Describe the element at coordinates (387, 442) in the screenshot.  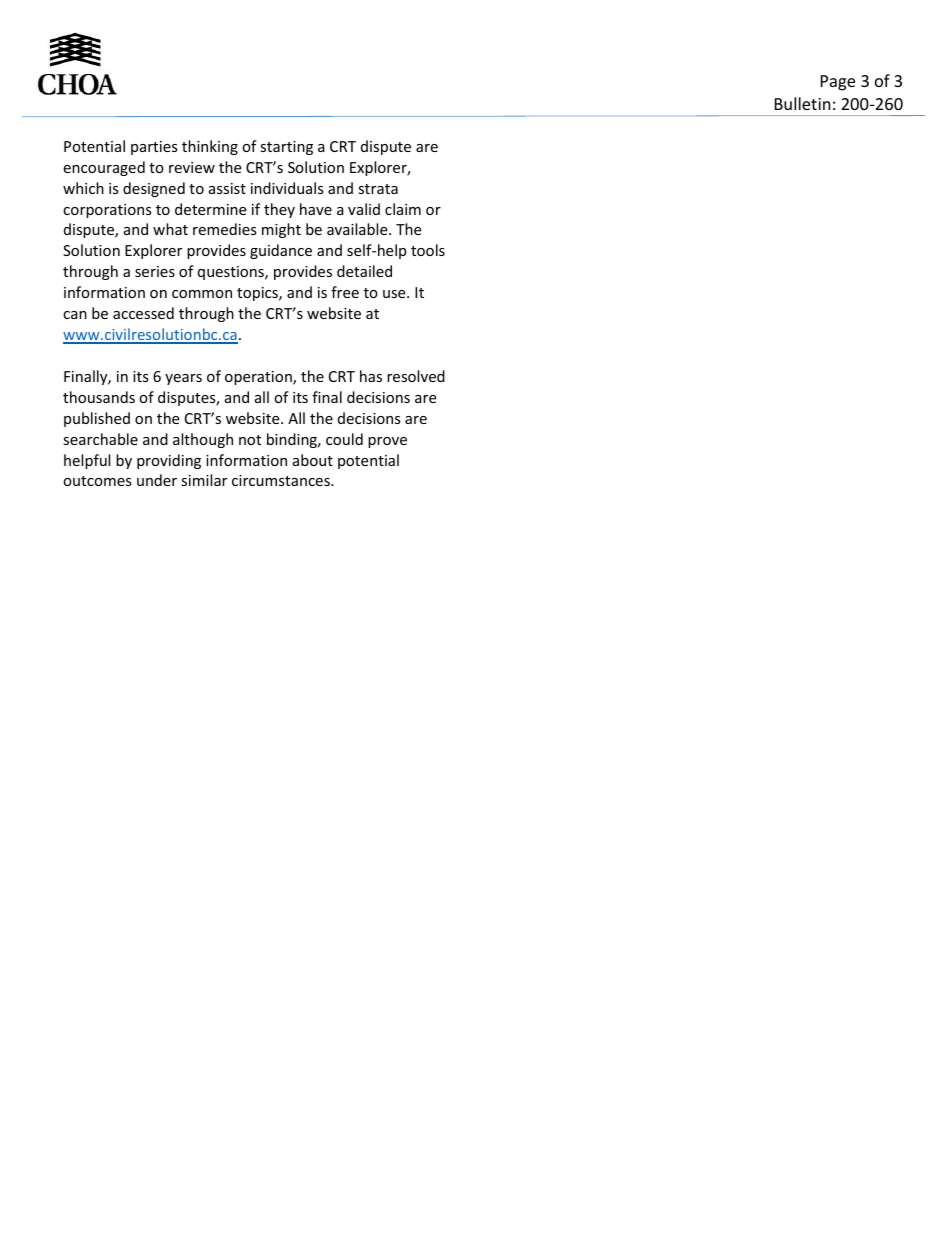
I see `prove` at that location.
